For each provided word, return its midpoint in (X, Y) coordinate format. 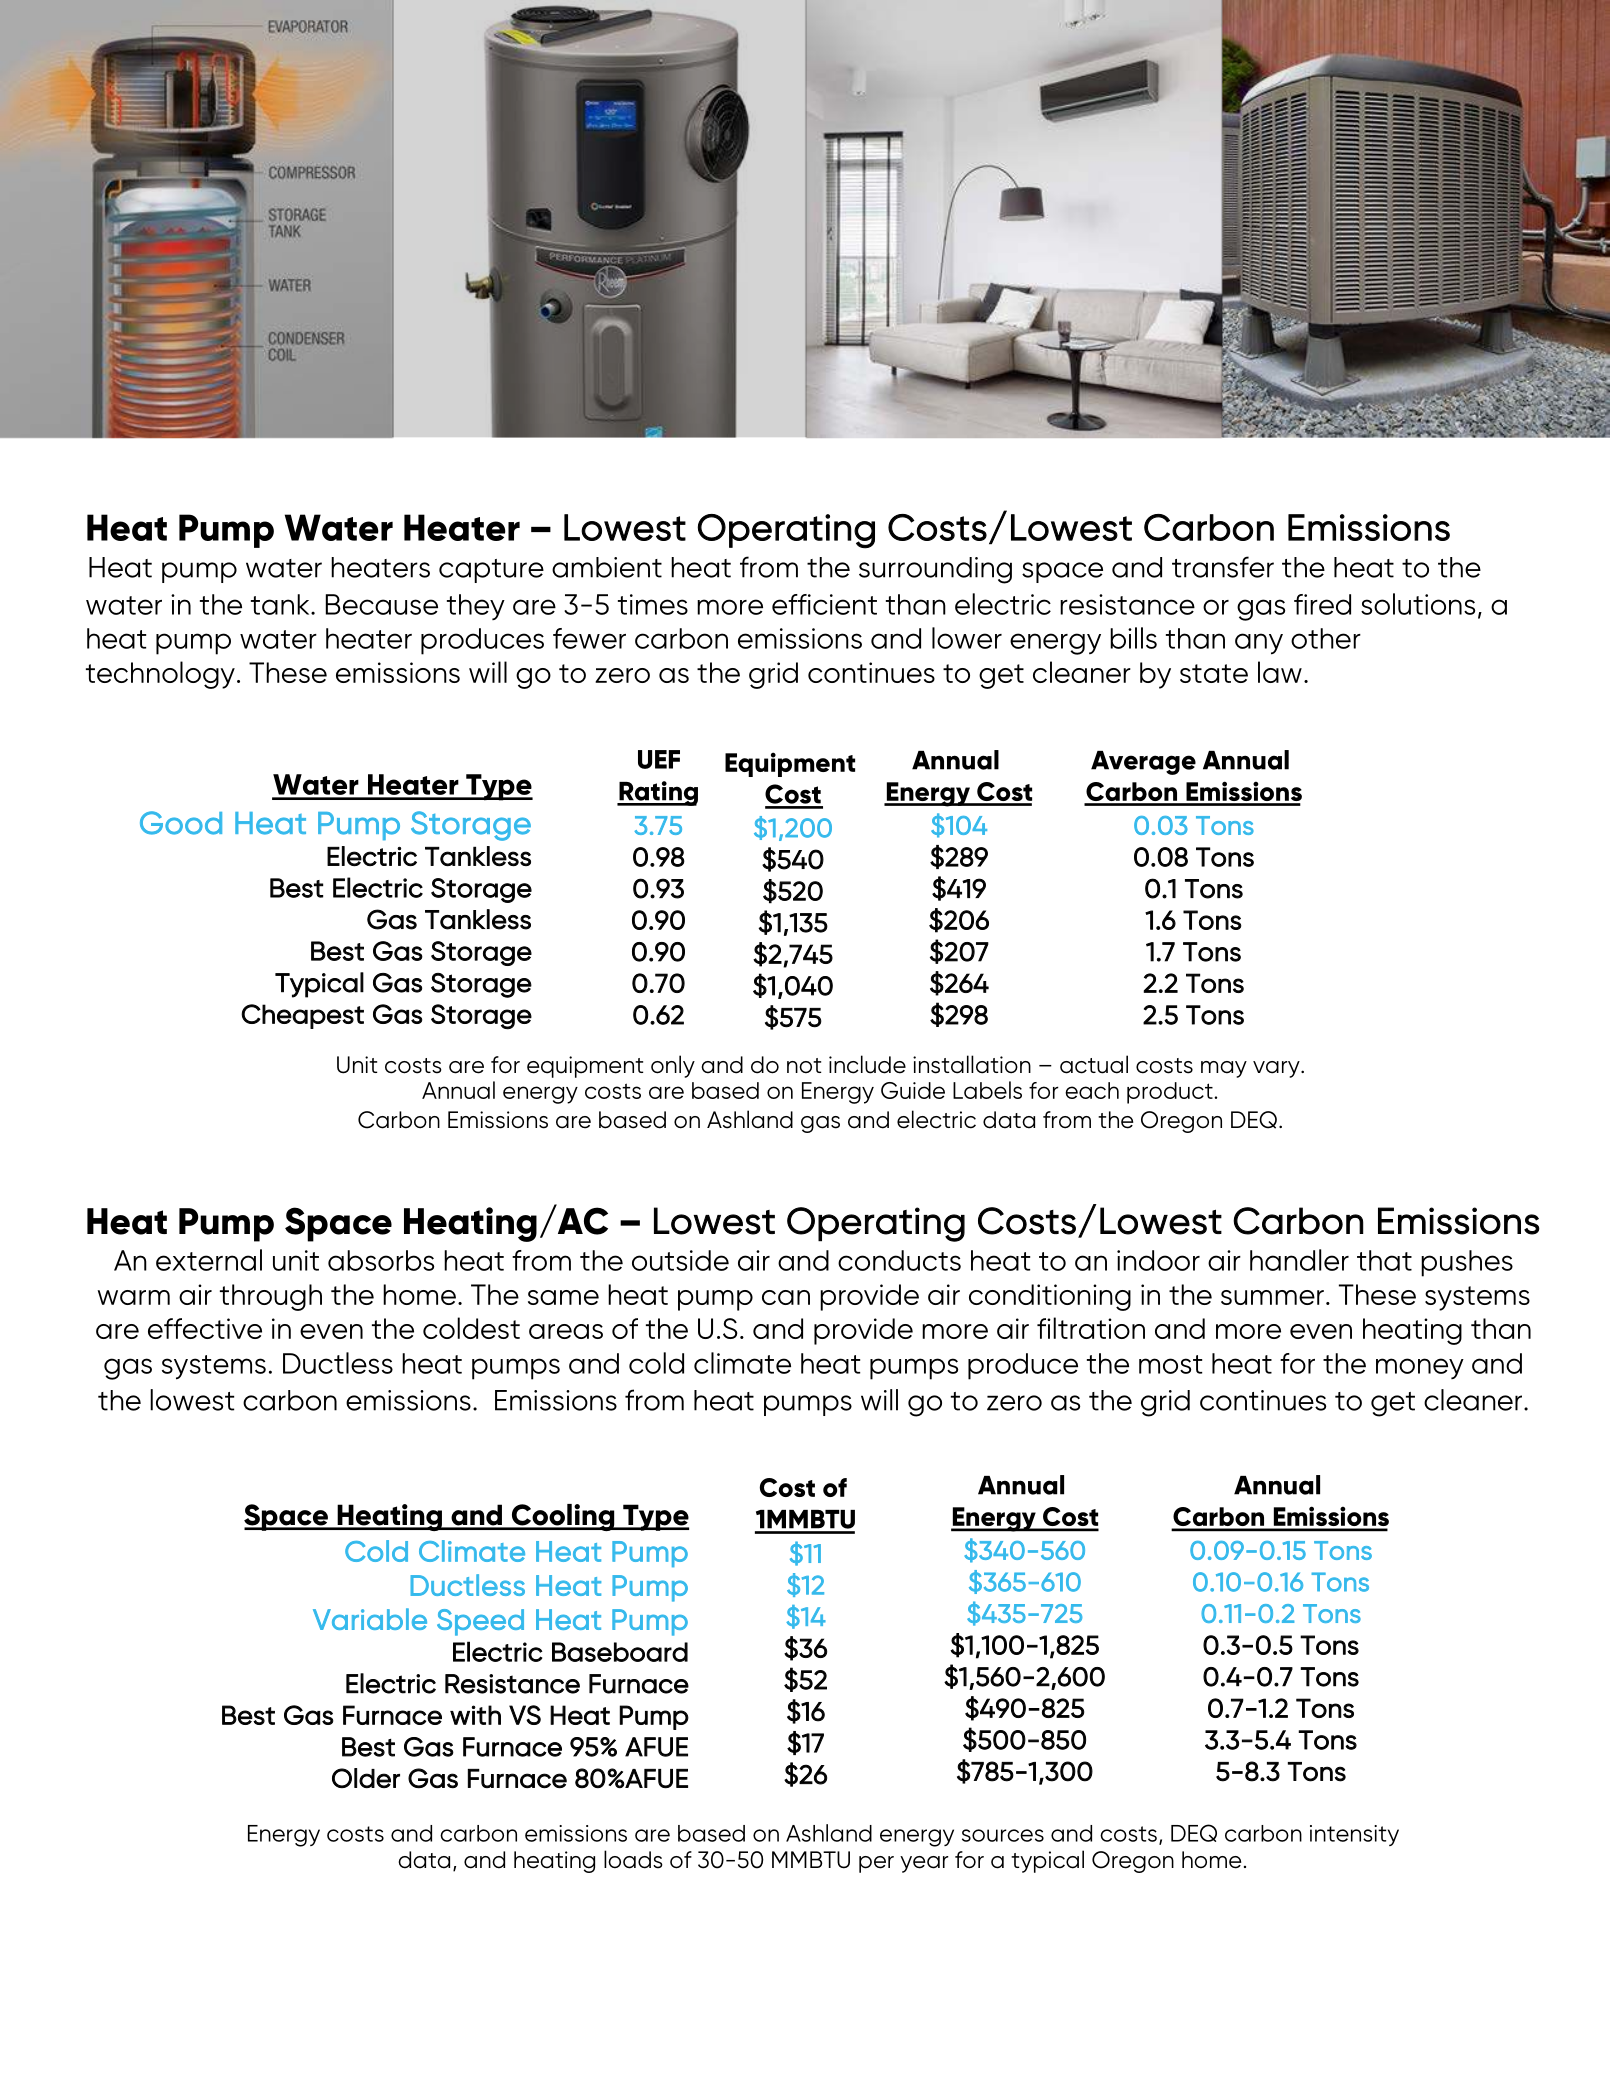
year (924, 1864)
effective (205, 1328)
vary (1277, 1069)
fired (1322, 604)
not (804, 1066)
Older (366, 1778)
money (1420, 1368)
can (786, 1297)
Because (382, 604)
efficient (824, 604)
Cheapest (302, 1016)
